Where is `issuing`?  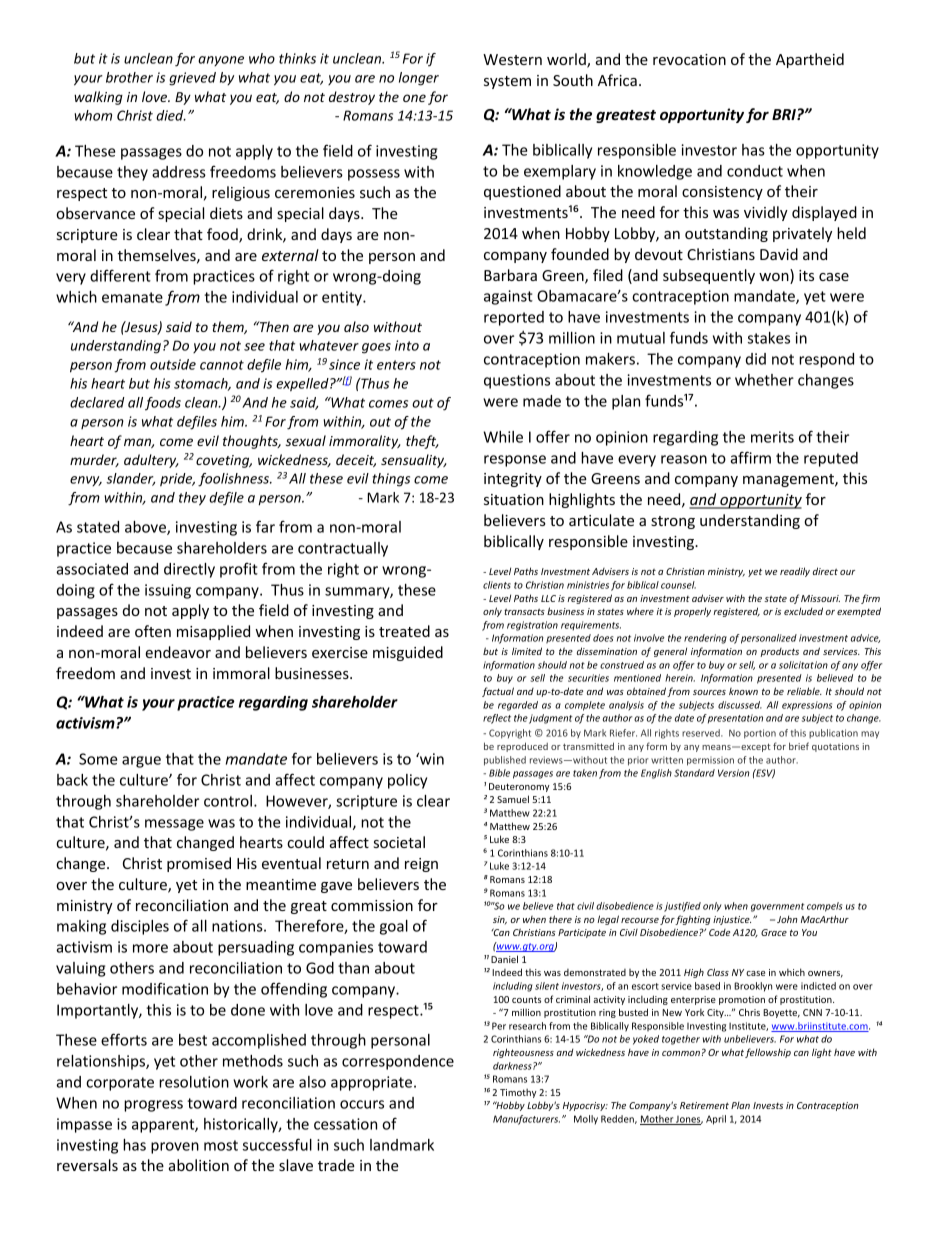
issuing is located at coordinates (168, 591).
